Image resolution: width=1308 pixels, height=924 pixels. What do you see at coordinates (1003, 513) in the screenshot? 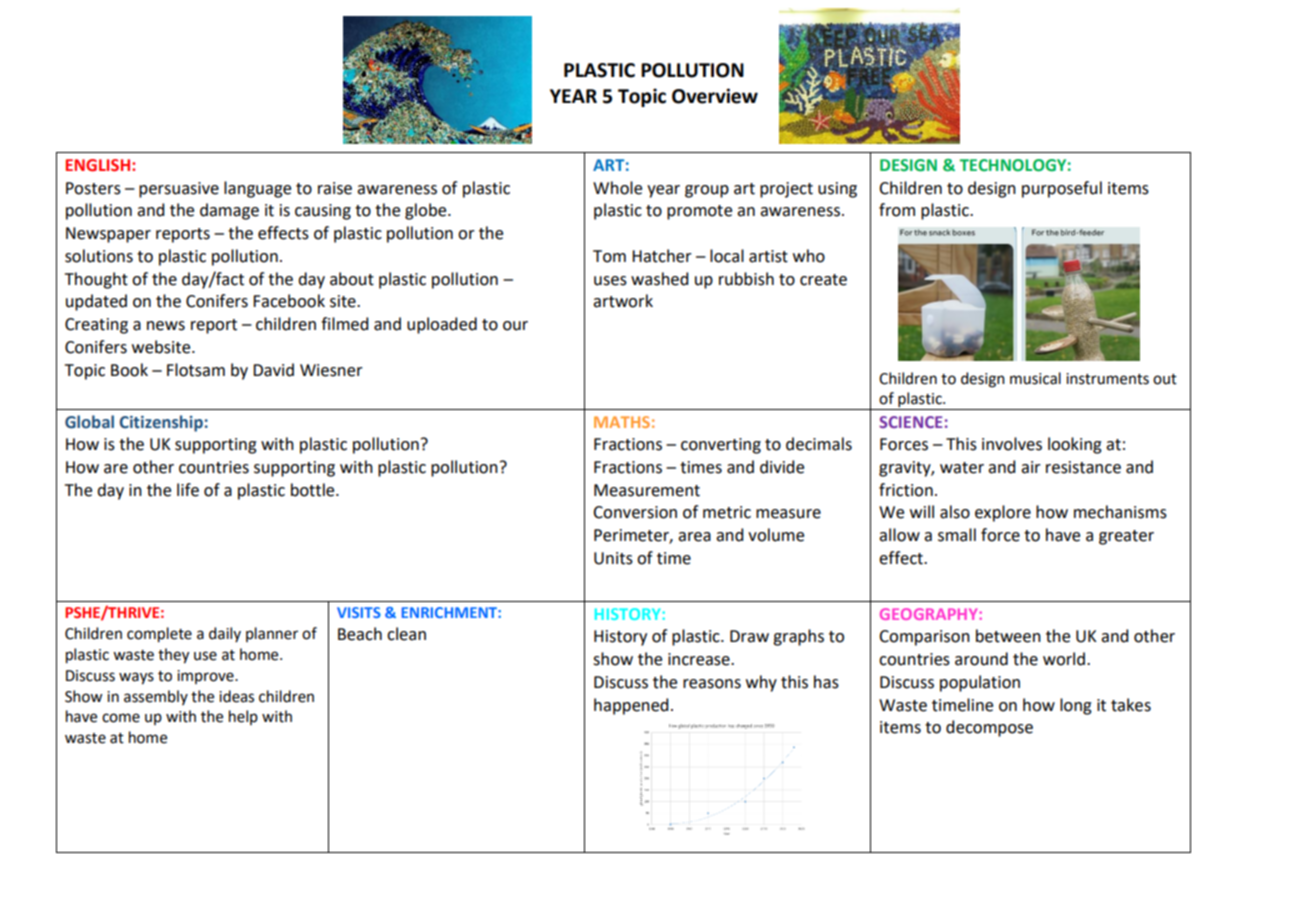
I see `explore` at bounding box center [1003, 513].
